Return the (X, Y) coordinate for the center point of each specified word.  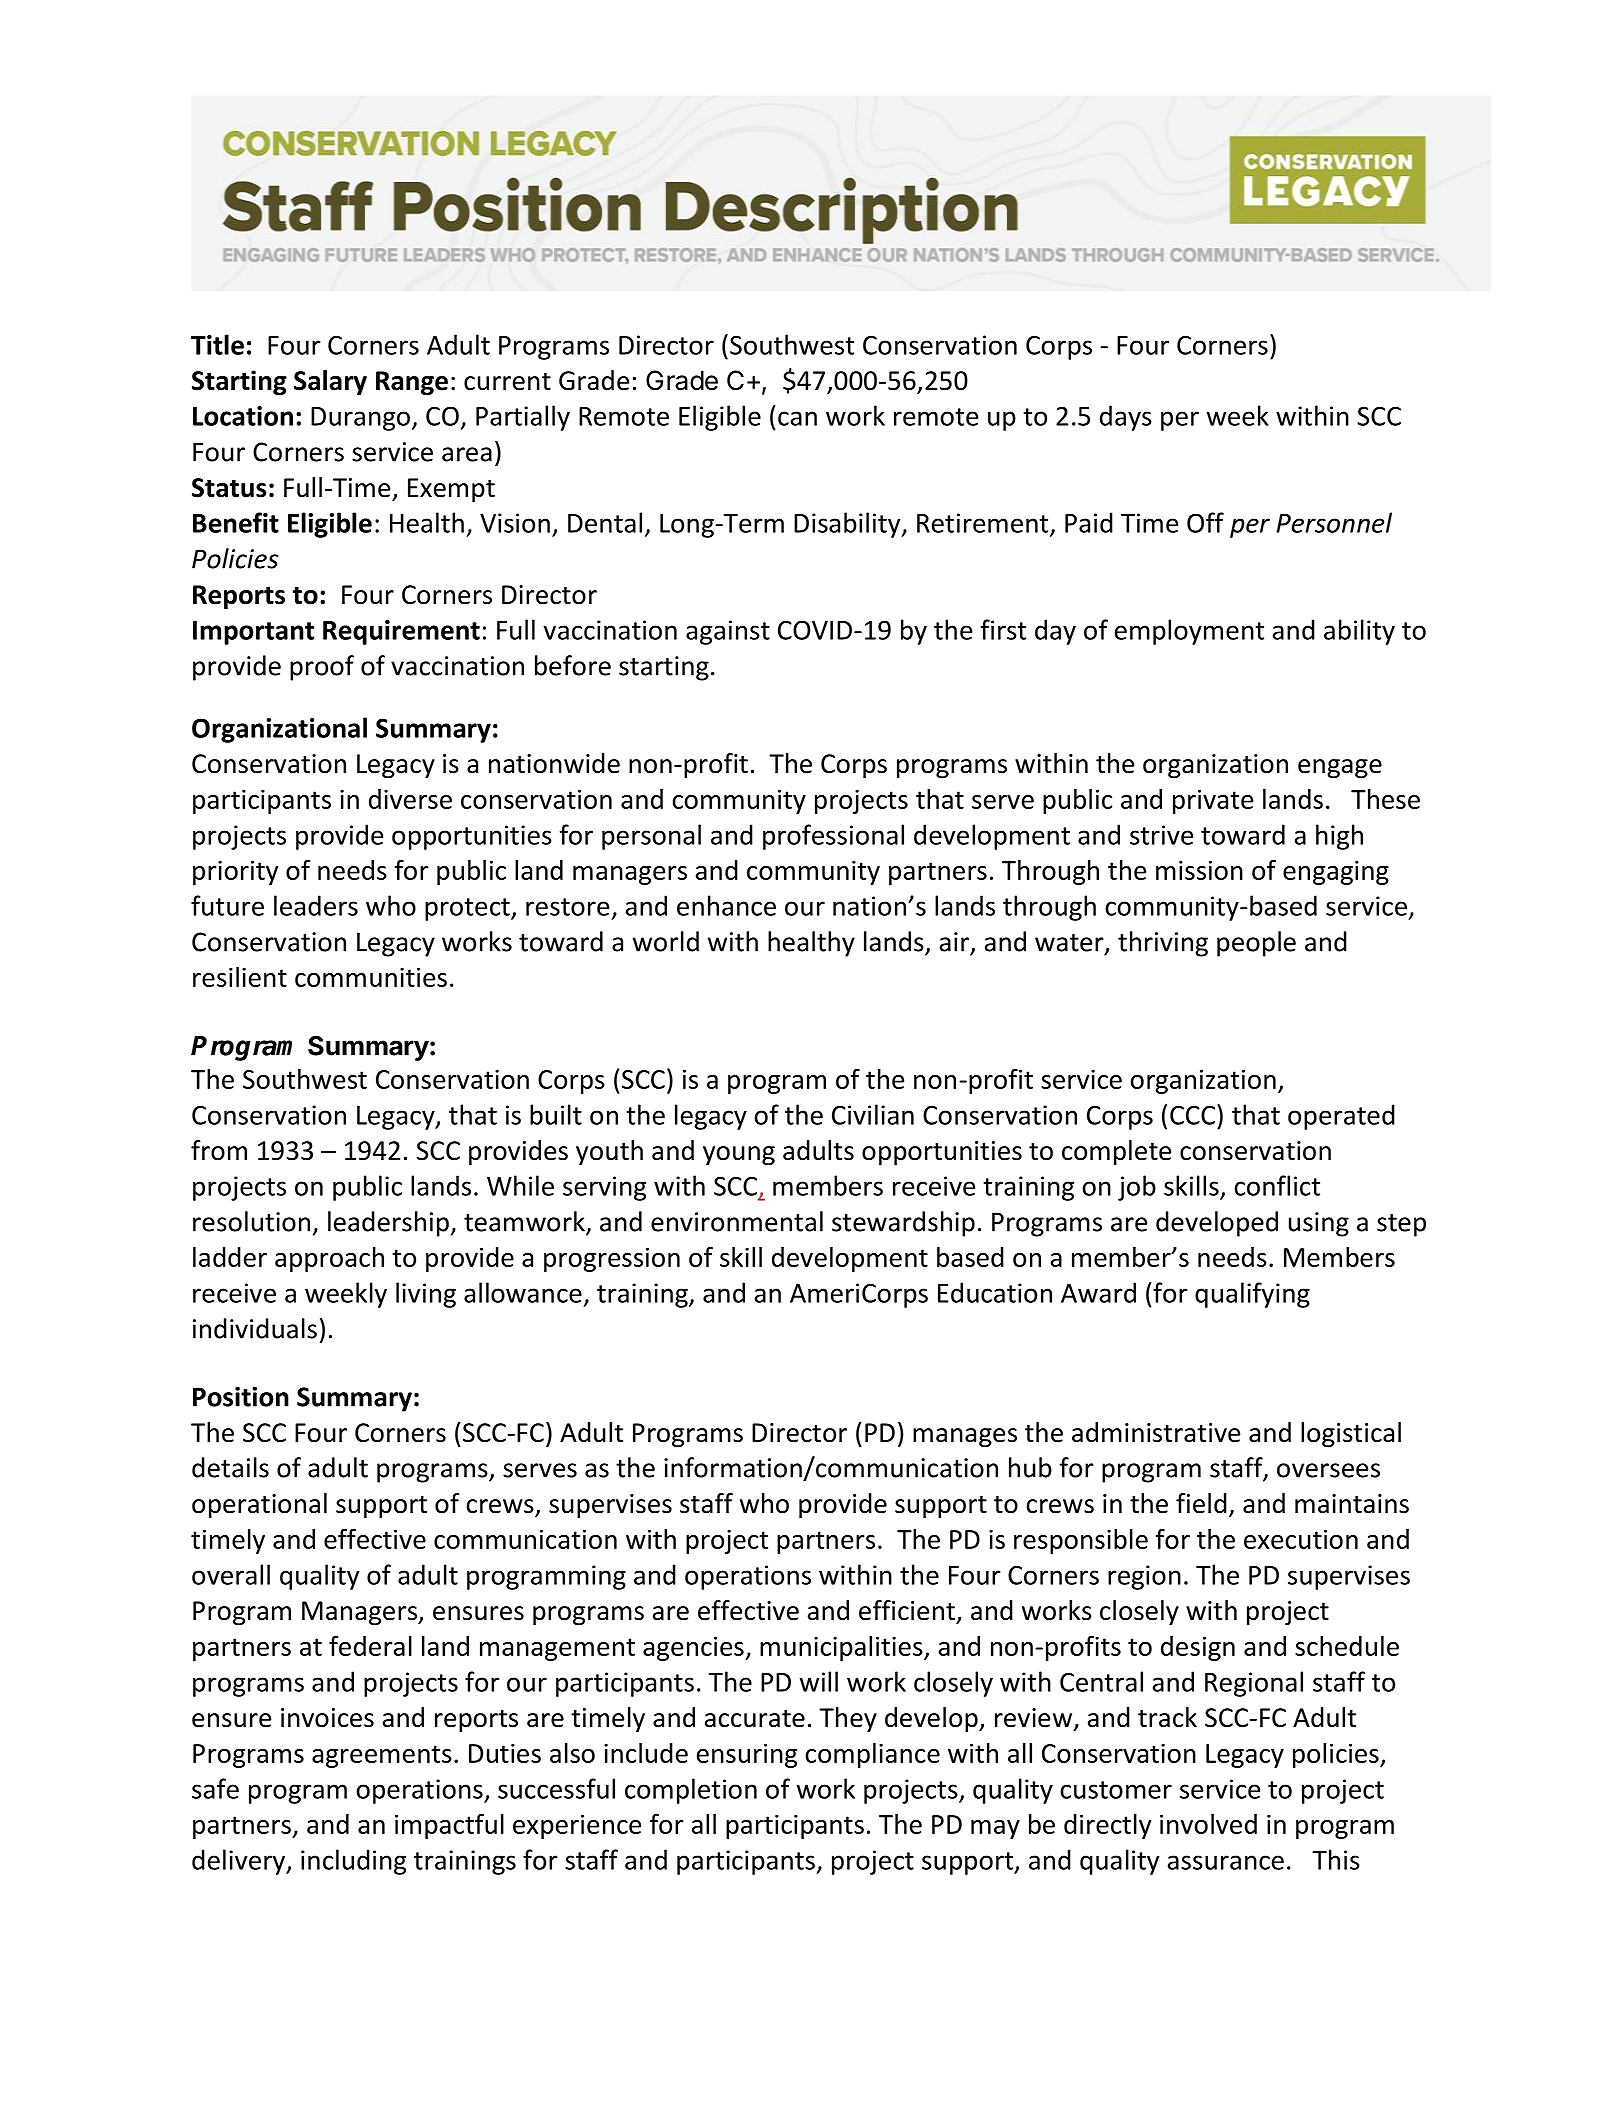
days (1126, 418)
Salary (330, 382)
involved (1208, 1824)
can (797, 418)
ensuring (747, 1755)
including (353, 1862)
